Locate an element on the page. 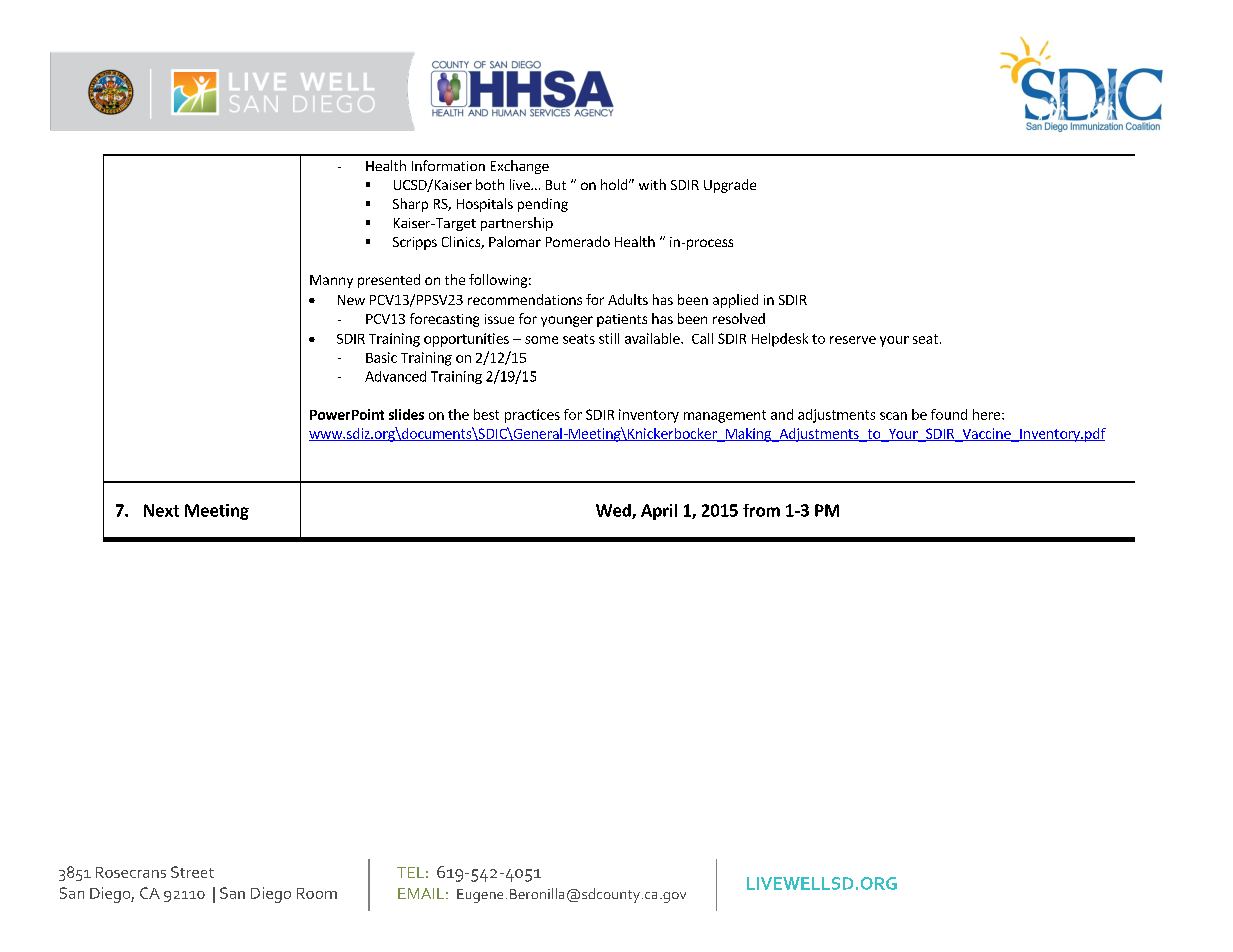 Image resolution: width=1233 pixels, height=952 pixels. But is located at coordinates (556, 185).
